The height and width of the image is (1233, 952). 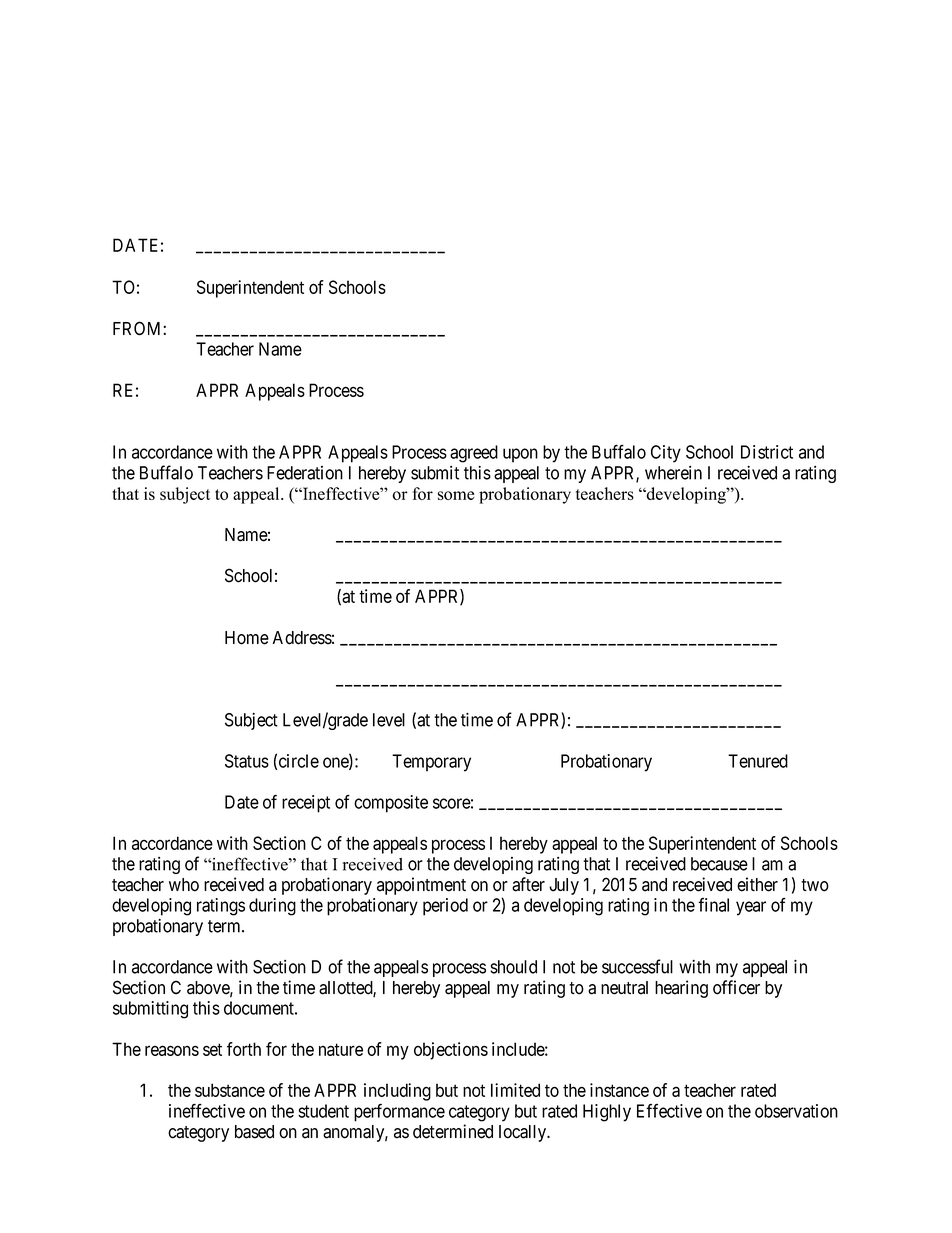 I want to click on Temporary, so click(x=431, y=763).
